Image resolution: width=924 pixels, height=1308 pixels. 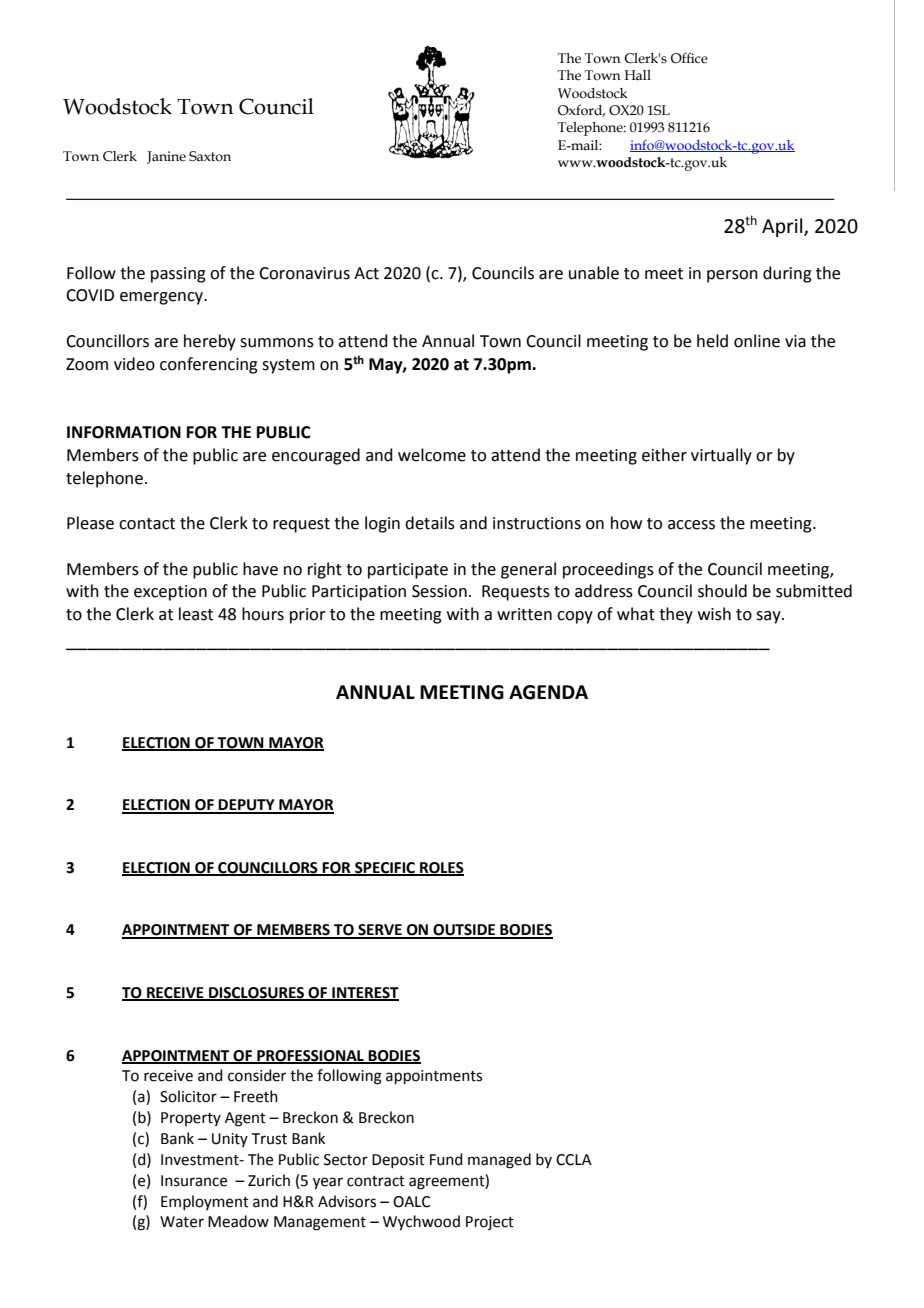 I want to click on Session, so click(x=439, y=591).
